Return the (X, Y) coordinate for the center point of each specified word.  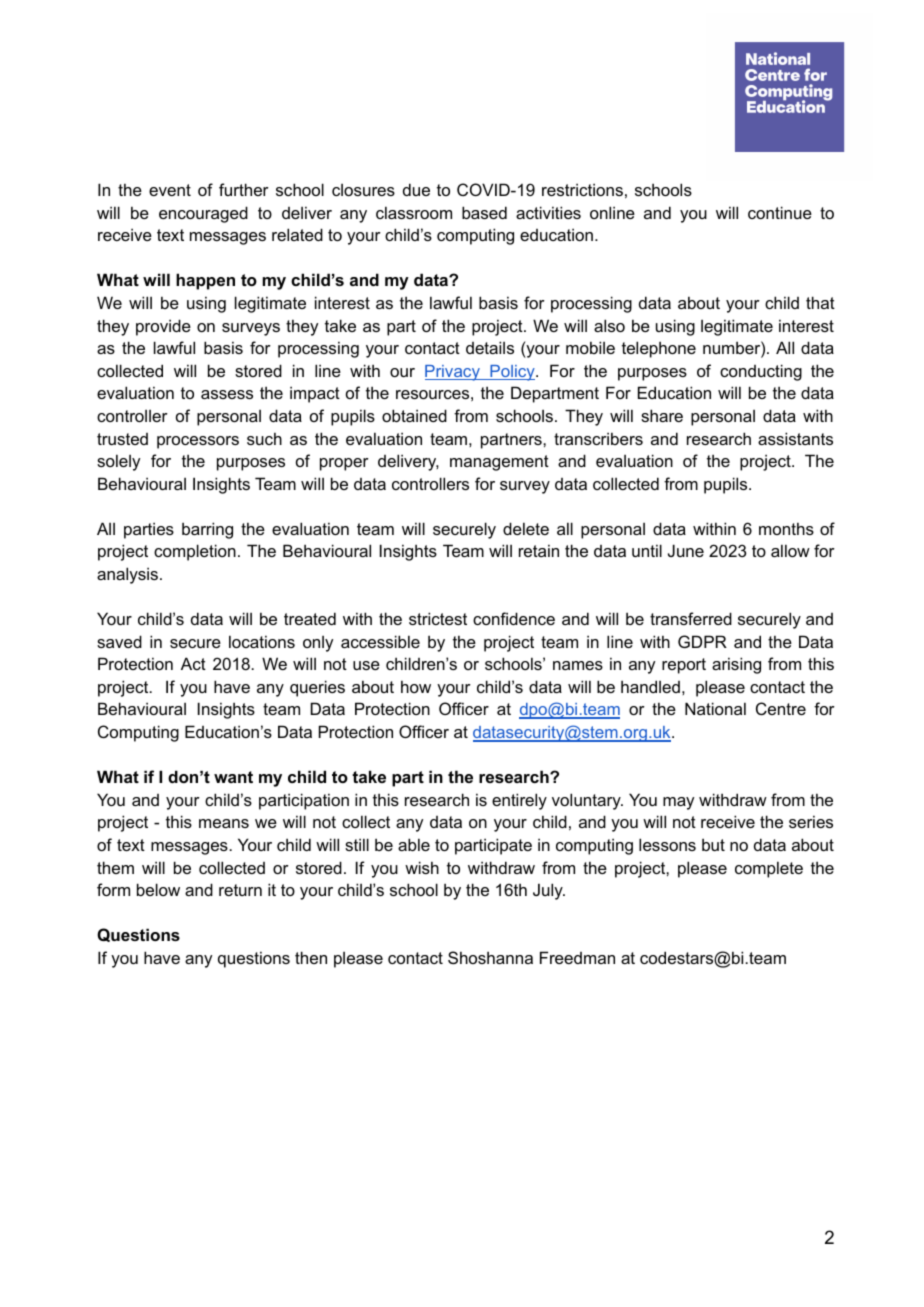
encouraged (203, 214)
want (233, 777)
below (158, 889)
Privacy (453, 373)
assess (227, 394)
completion (195, 552)
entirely (519, 801)
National (715, 708)
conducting (761, 372)
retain (539, 550)
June (686, 550)
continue (780, 212)
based (484, 212)
